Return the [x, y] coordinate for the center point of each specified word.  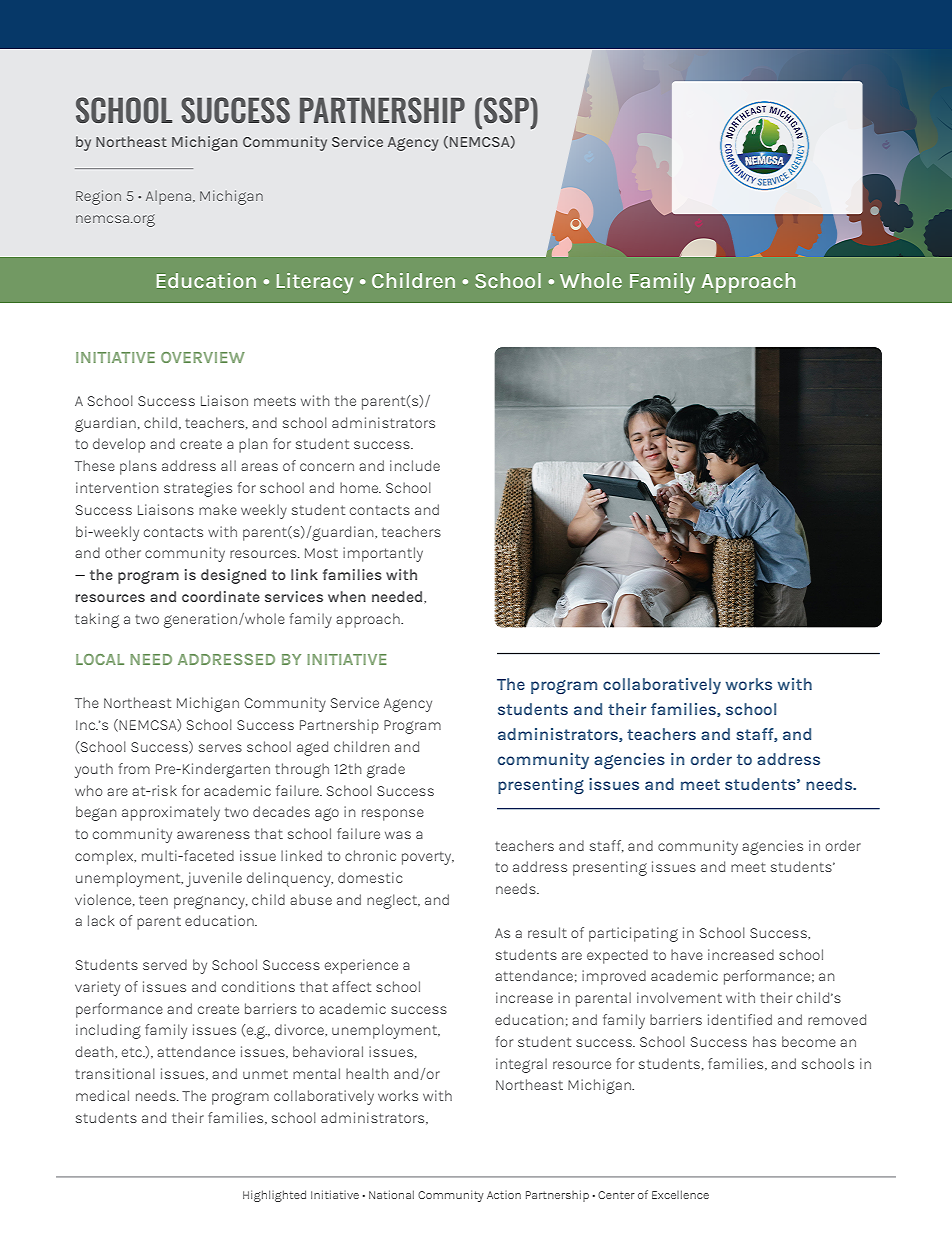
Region [98, 197]
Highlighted [274, 1196]
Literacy [315, 283]
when [347, 596]
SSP [508, 110]
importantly [383, 554]
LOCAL [100, 659]
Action [504, 1195]
